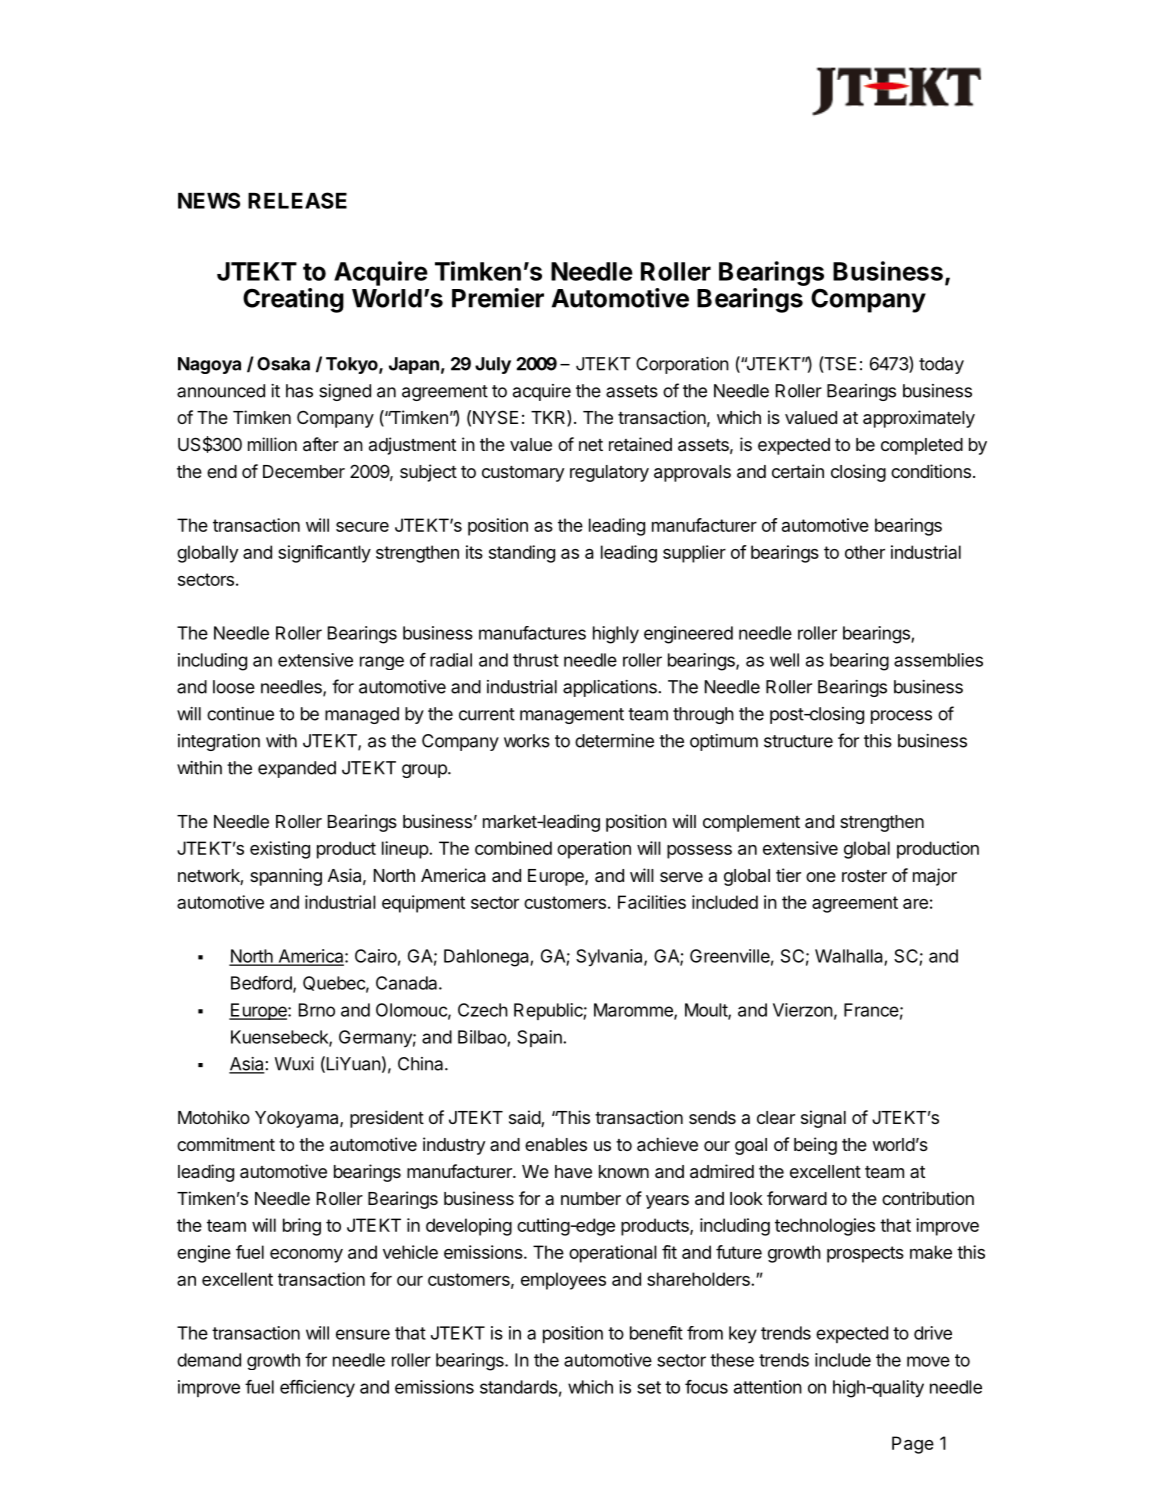 This document has width=1167, height=1511. What do you see at coordinates (522, 554) in the document?
I see `standing` at bounding box center [522, 554].
